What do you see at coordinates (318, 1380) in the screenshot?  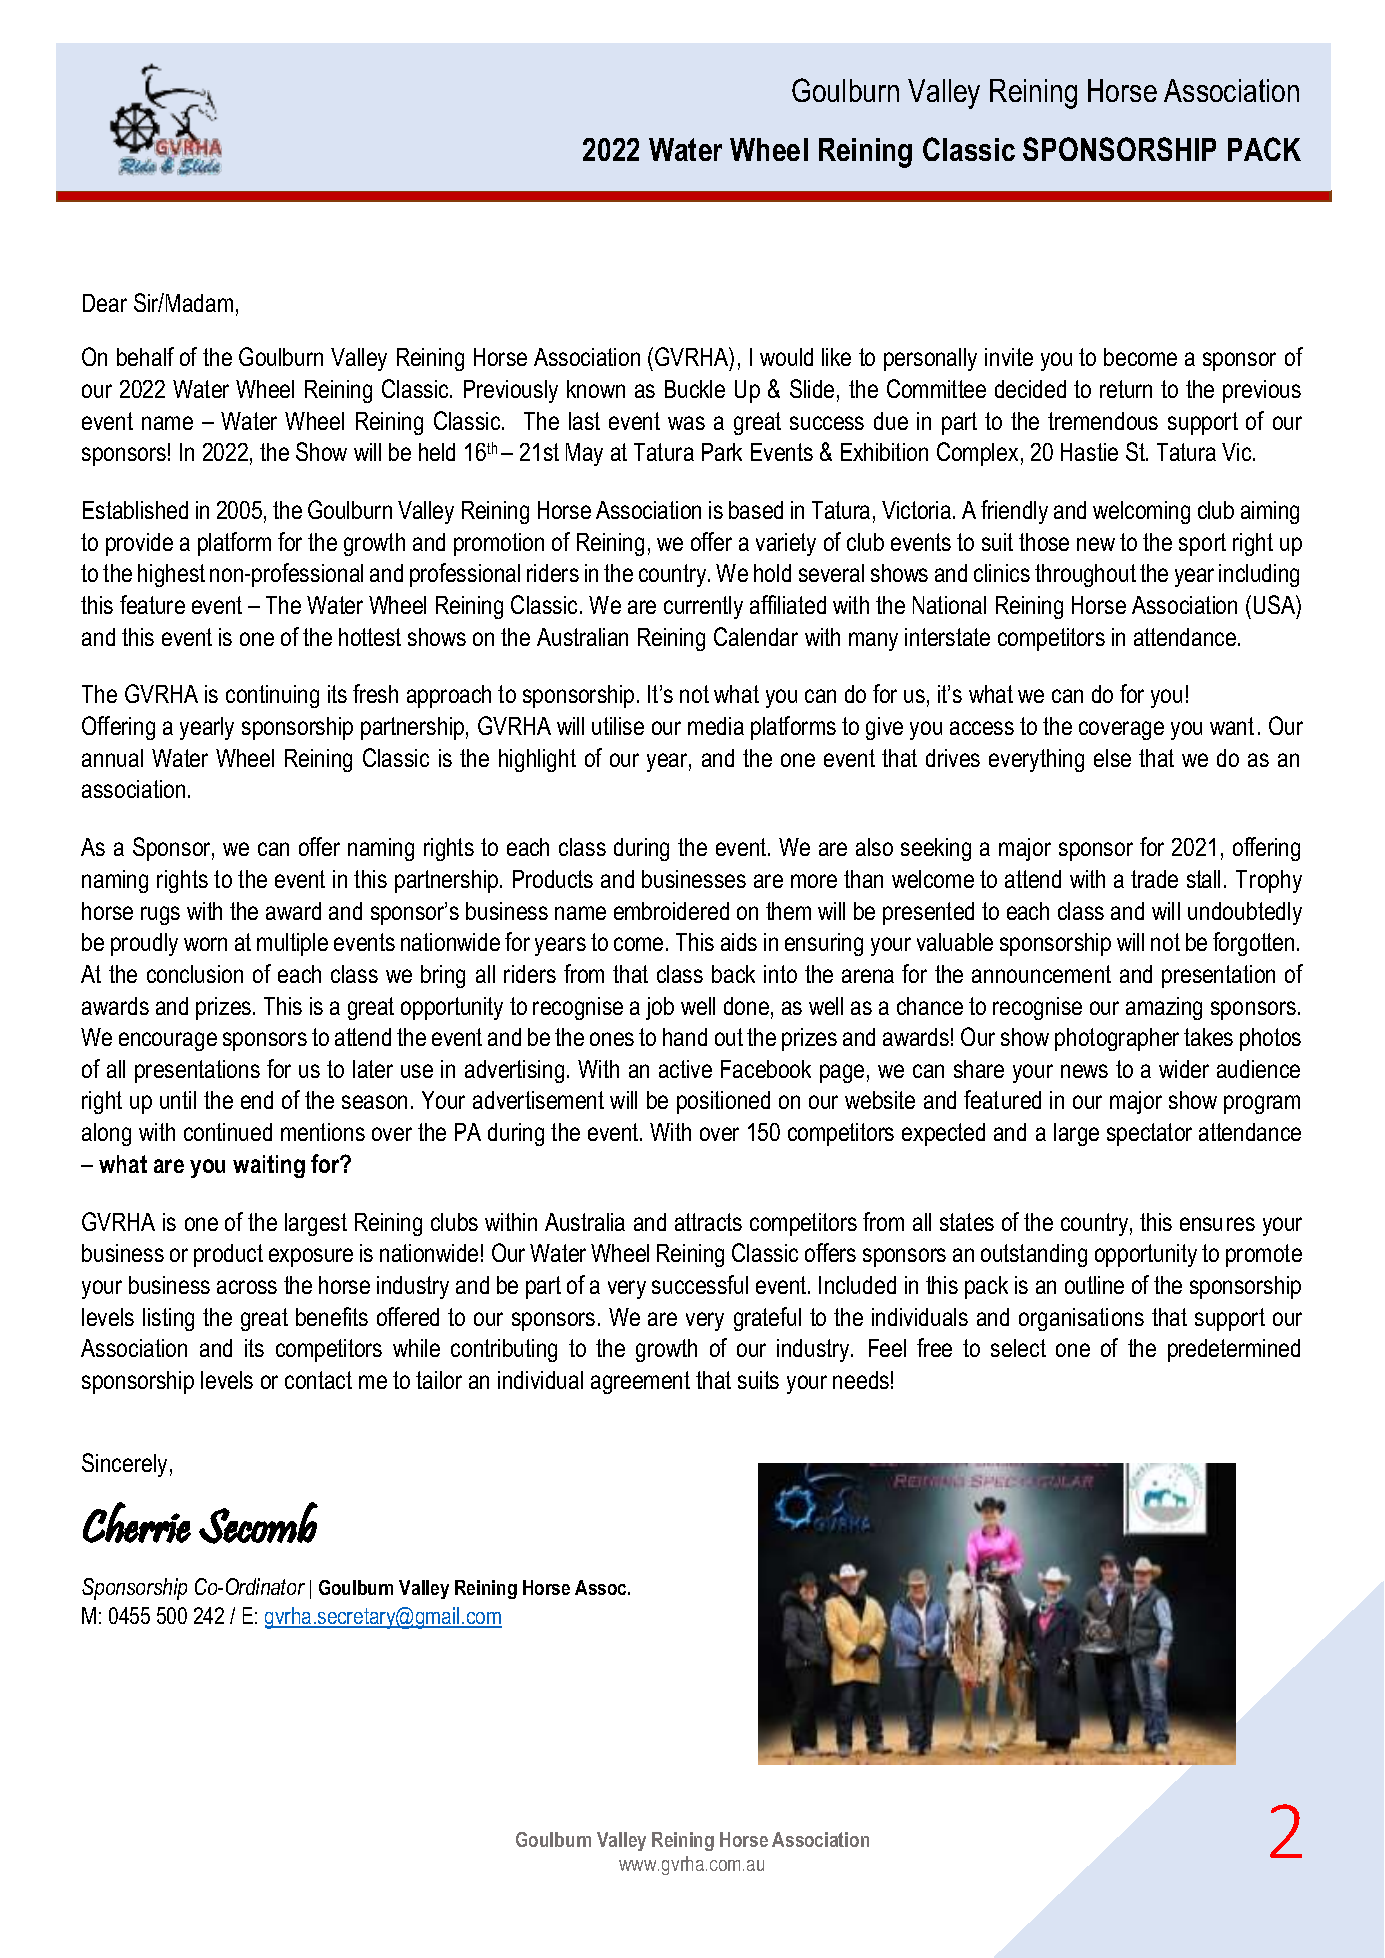 I see `contact` at bounding box center [318, 1380].
